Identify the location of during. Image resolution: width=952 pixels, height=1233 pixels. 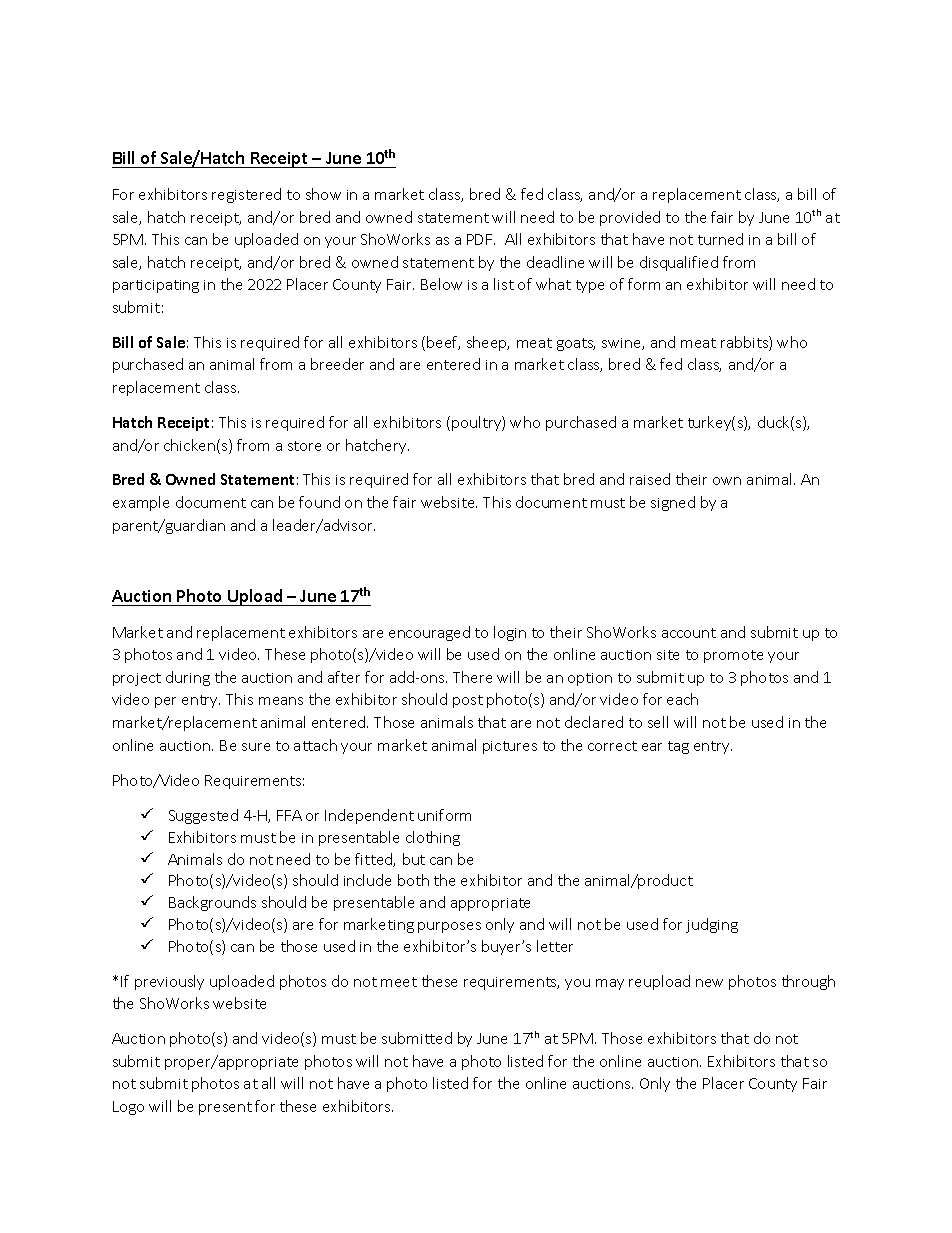
(188, 678).
